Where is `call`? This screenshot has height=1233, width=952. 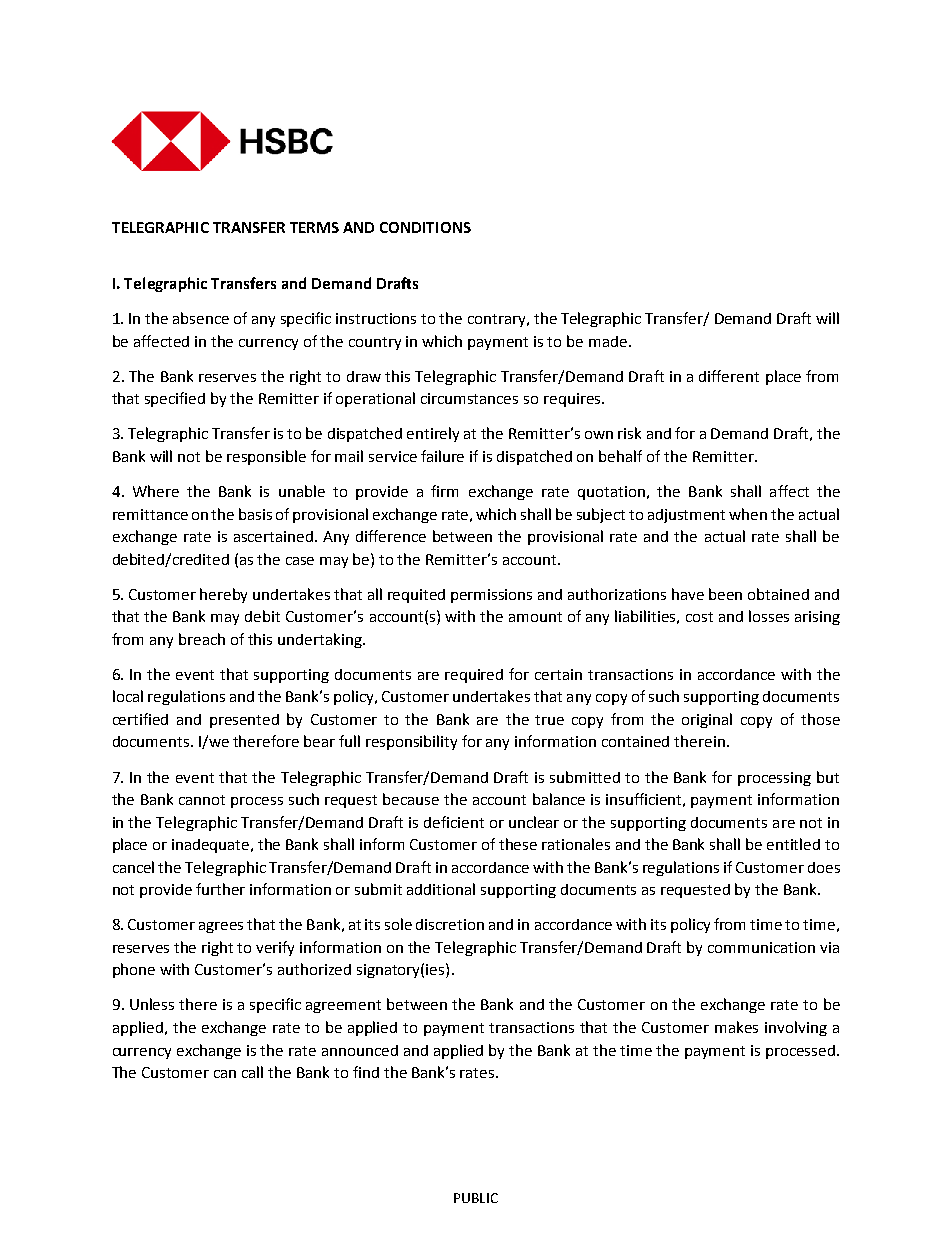 call is located at coordinates (252, 1072).
